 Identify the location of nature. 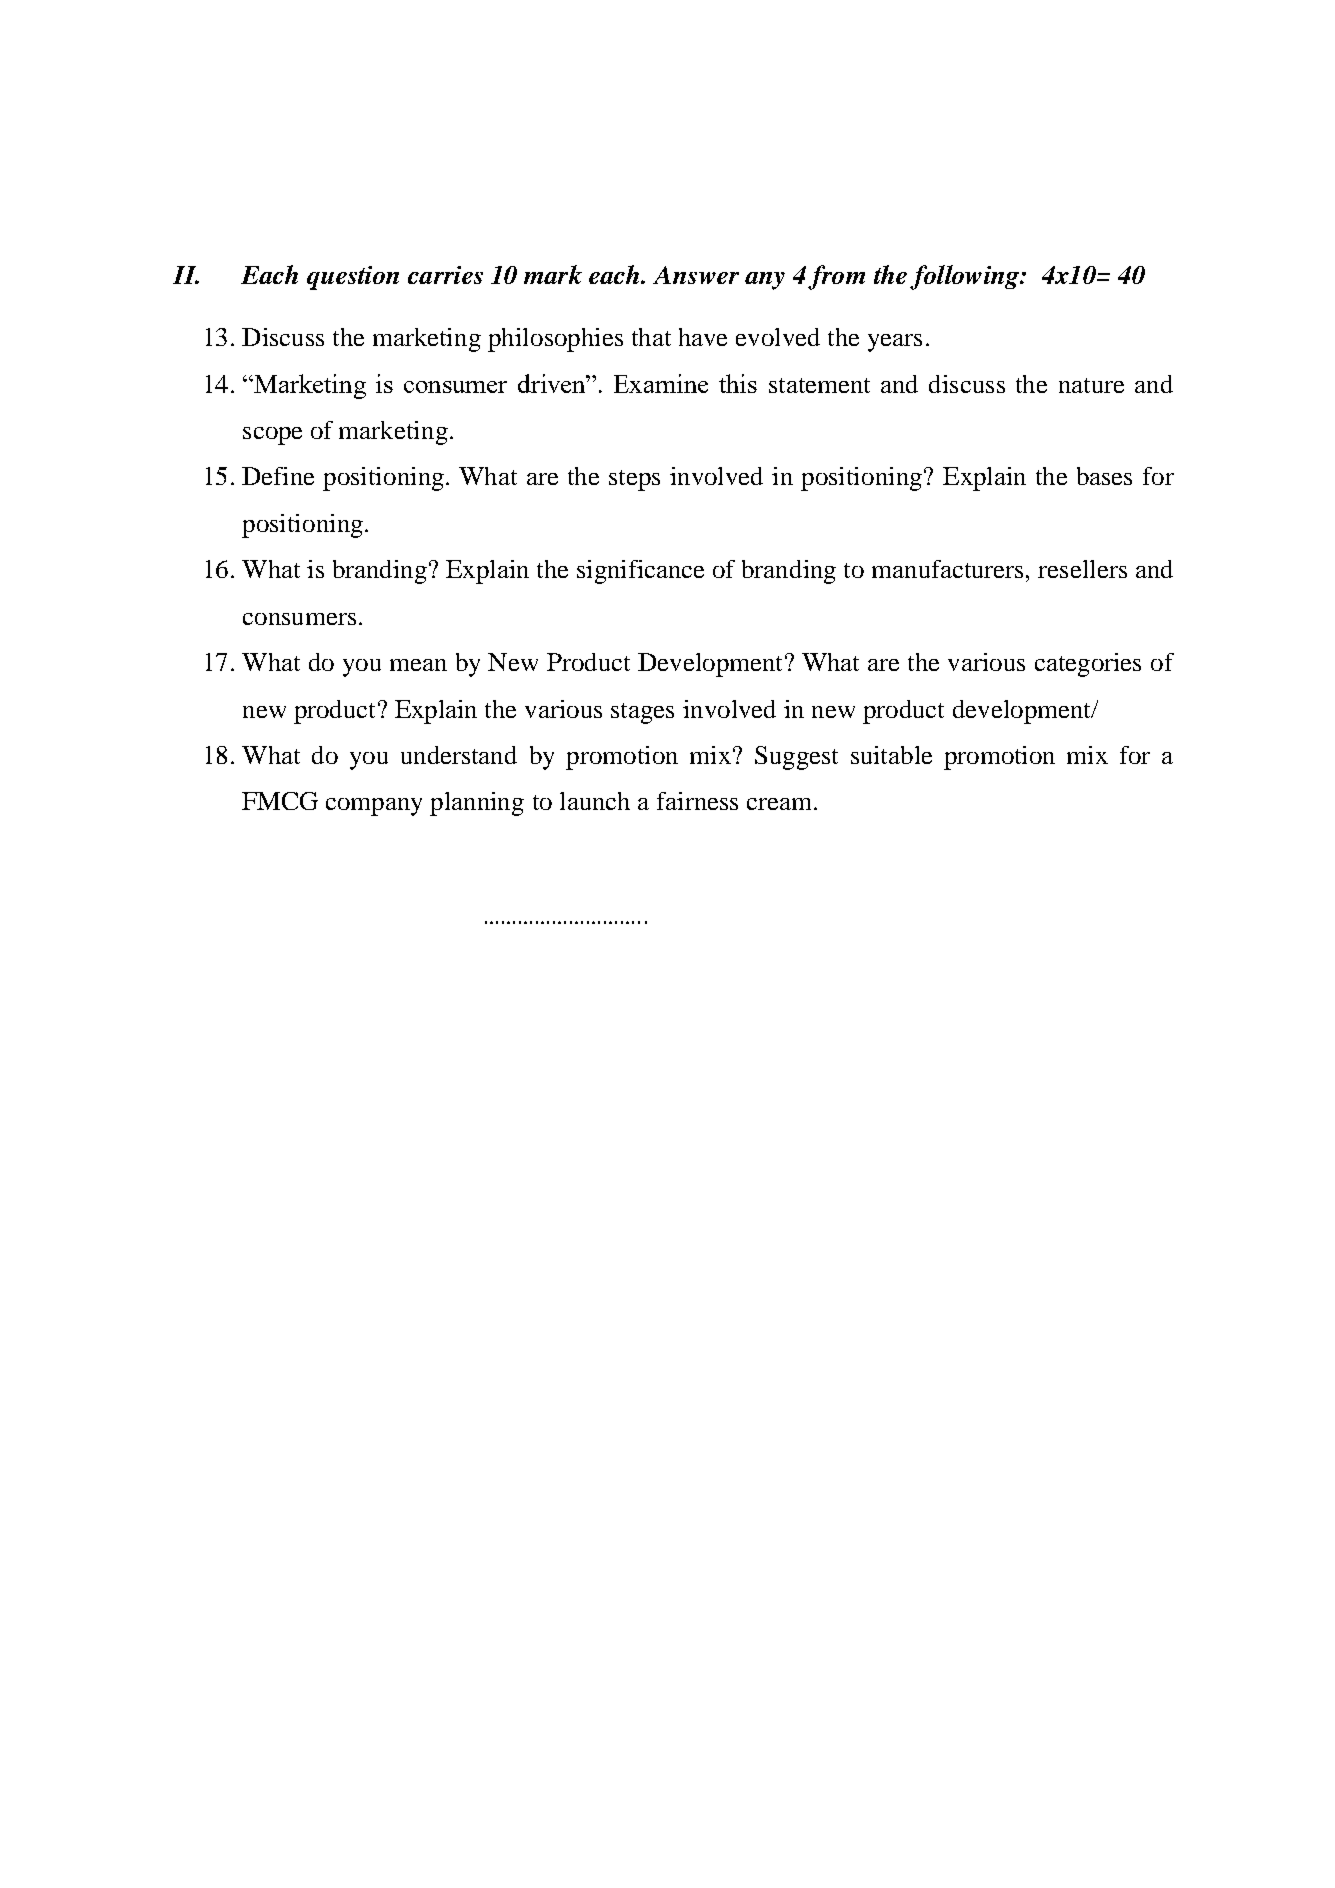
(1091, 385).
